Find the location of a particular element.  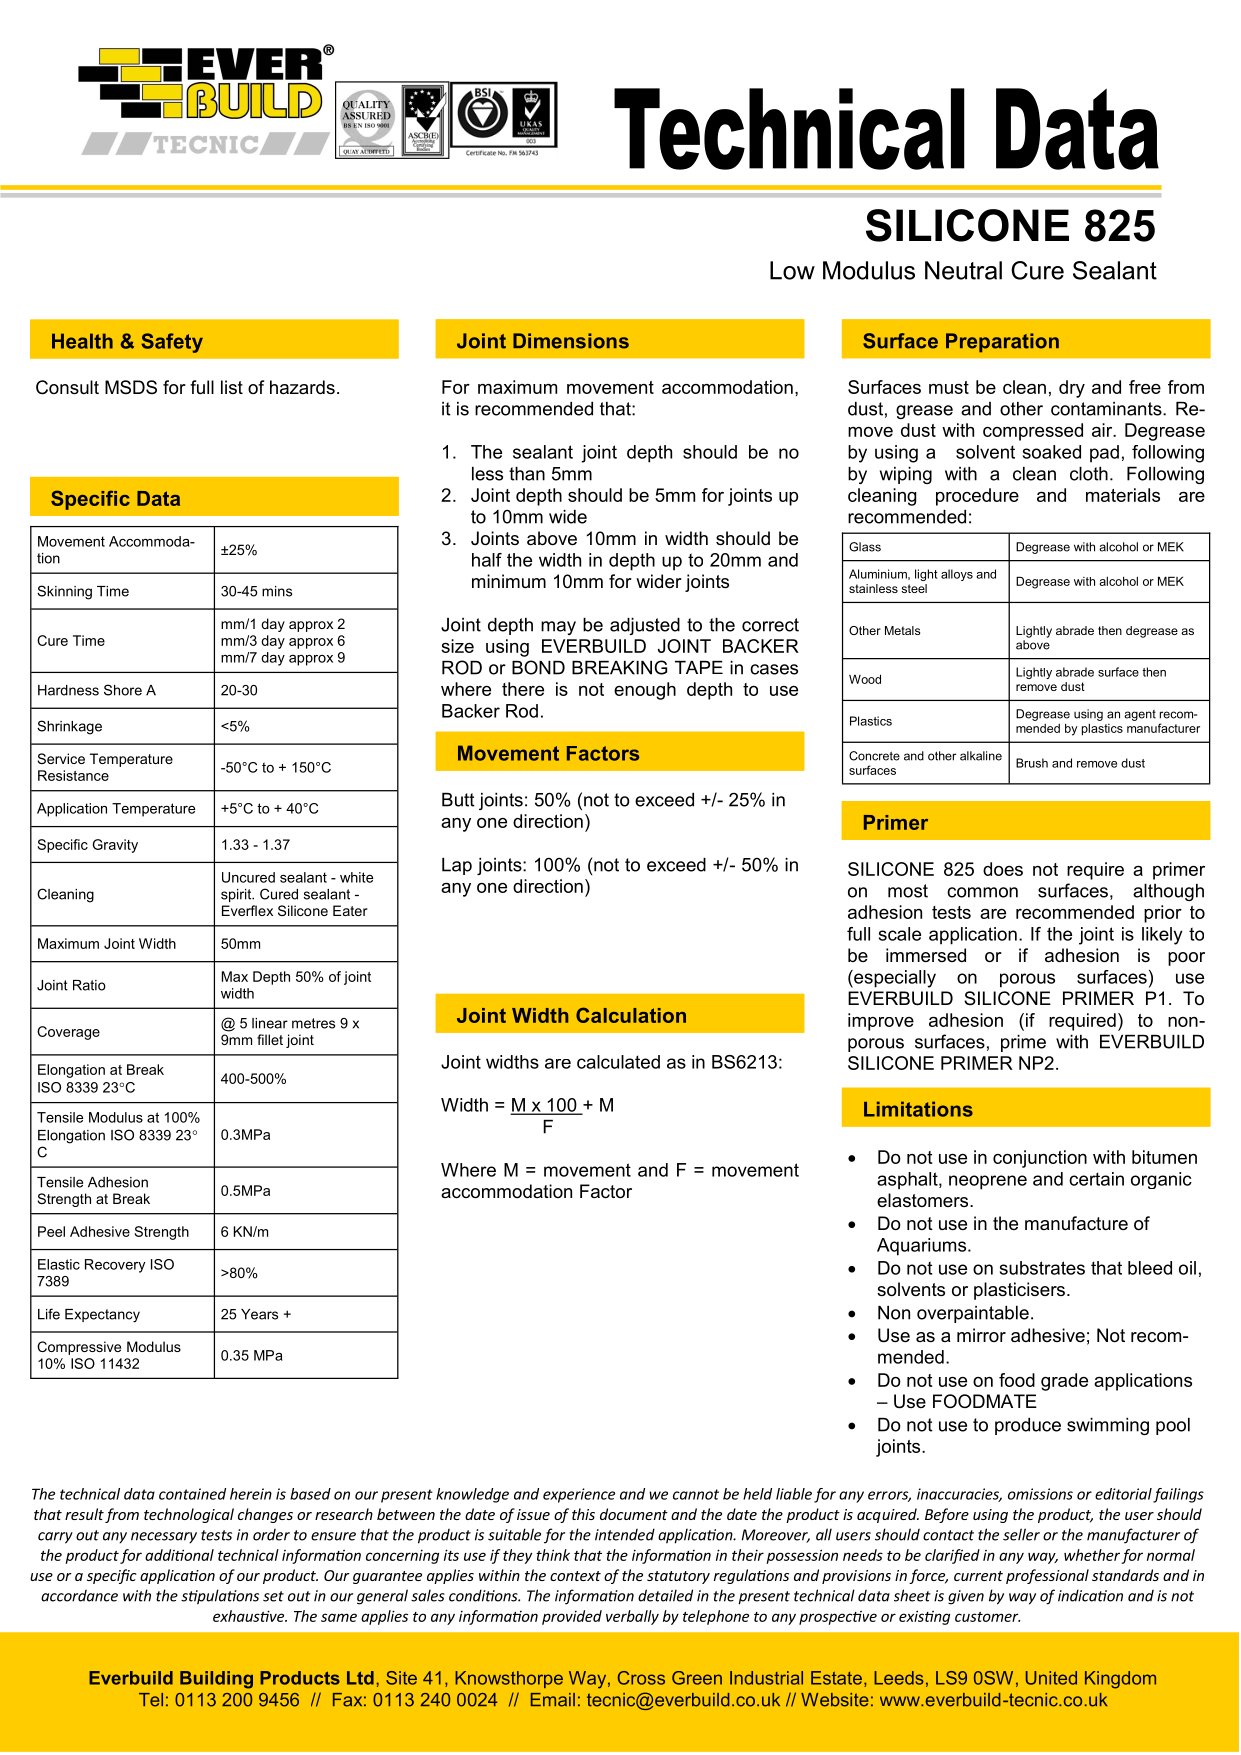

Shore is located at coordinates (123, 690).
